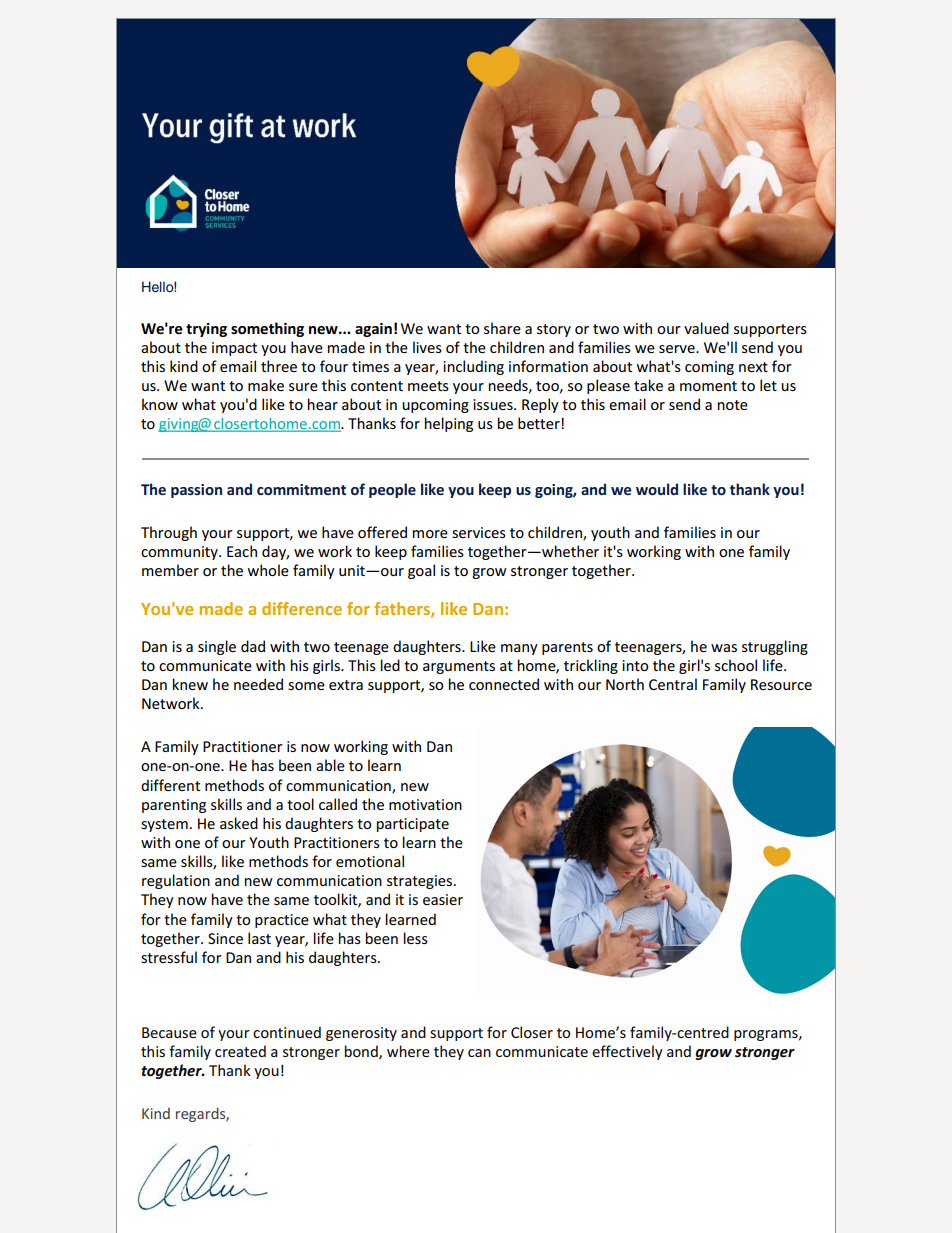  I want to click on valued, so click(706, 328).
